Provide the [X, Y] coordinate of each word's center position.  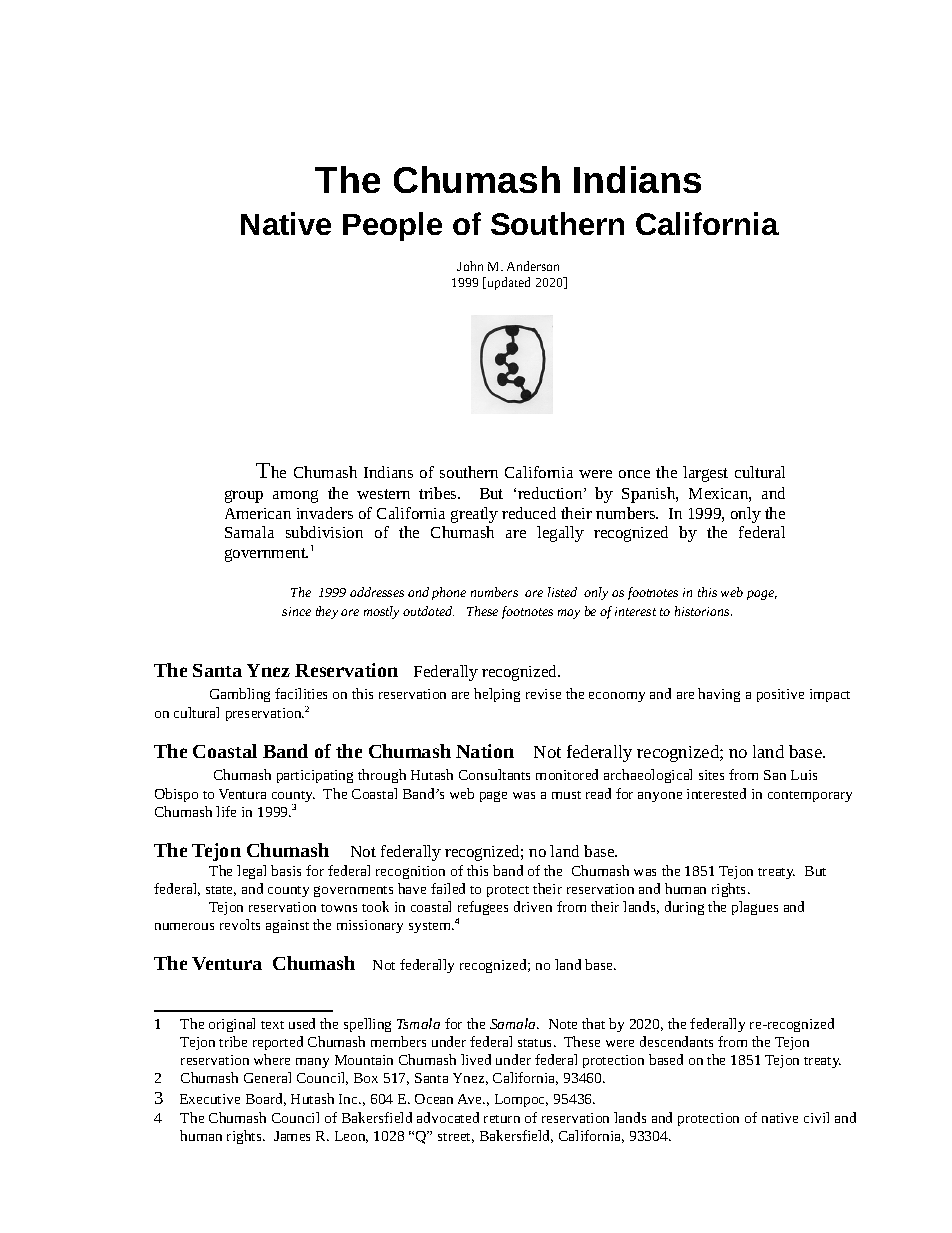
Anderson [533, 266]
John [470, 266]
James [292, 1136]
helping [497, 695]
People [392, 226]
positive [780, 695]
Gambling [240, 695]
